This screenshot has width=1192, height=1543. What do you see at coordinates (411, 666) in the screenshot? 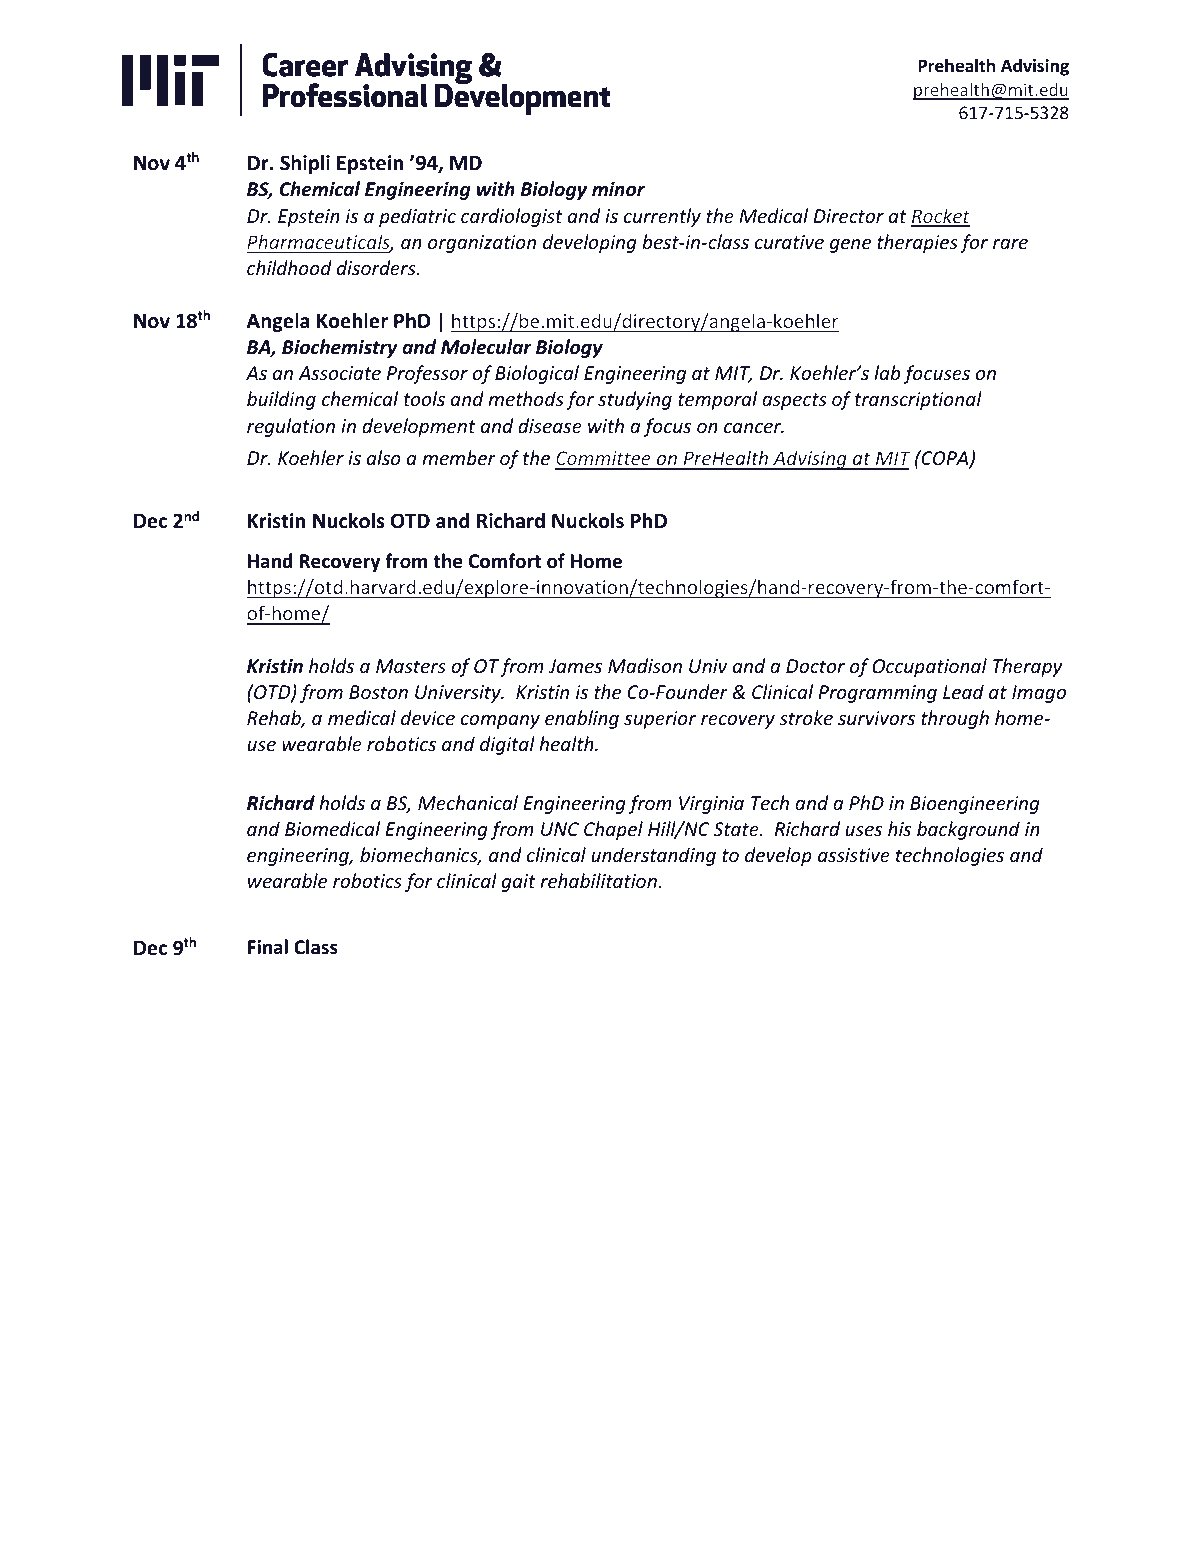
I see `Masters` at bounding box center [411, 666].
